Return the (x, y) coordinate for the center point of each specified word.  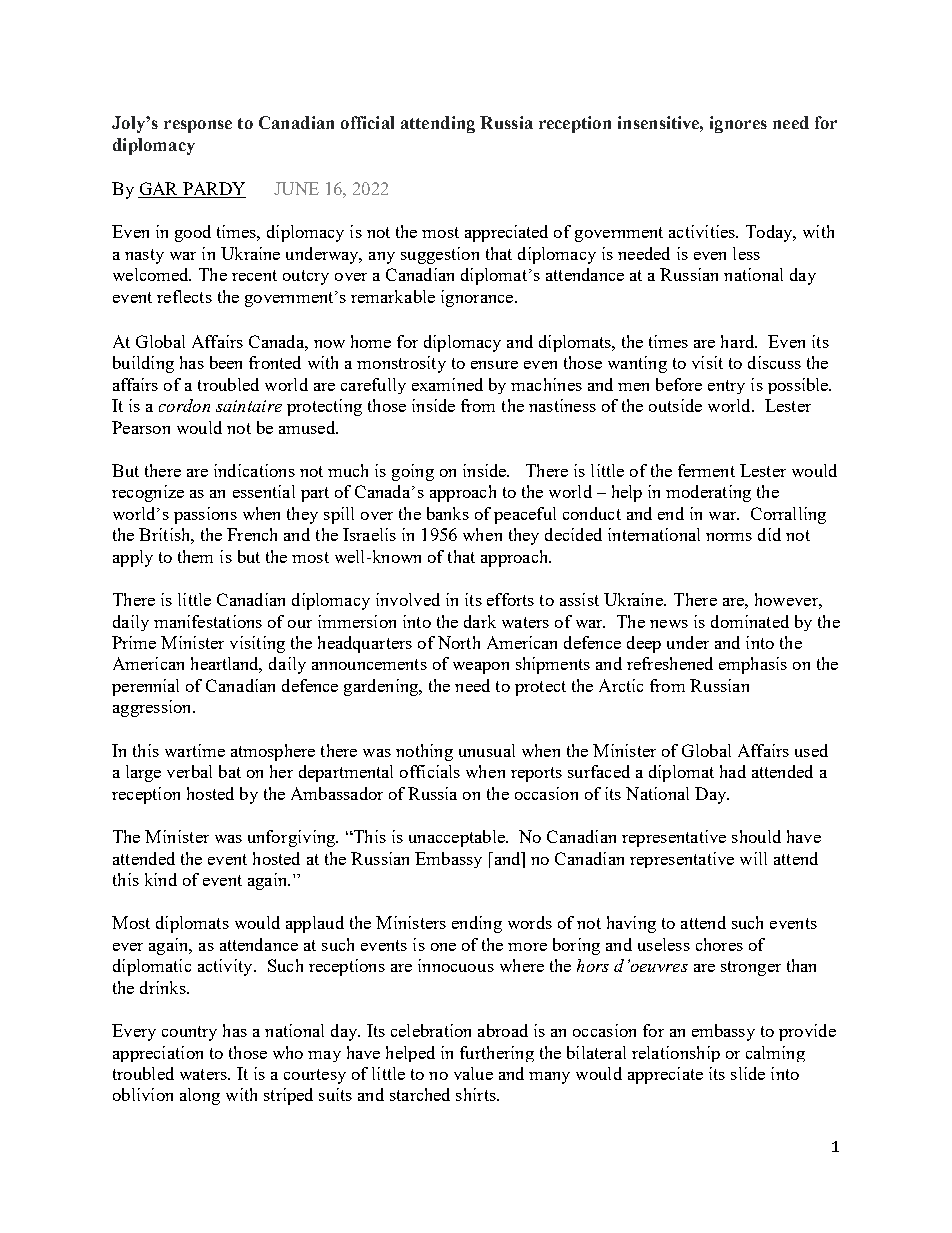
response (198, 126)
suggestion (440, 255)
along (200, 1096)
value (473, 1073)
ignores (738, 124)
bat (230, 771)
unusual (487, 750)
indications (254, 470)
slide (748, 1073)
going (413, 472)
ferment (706, 470)
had (733, 771)
